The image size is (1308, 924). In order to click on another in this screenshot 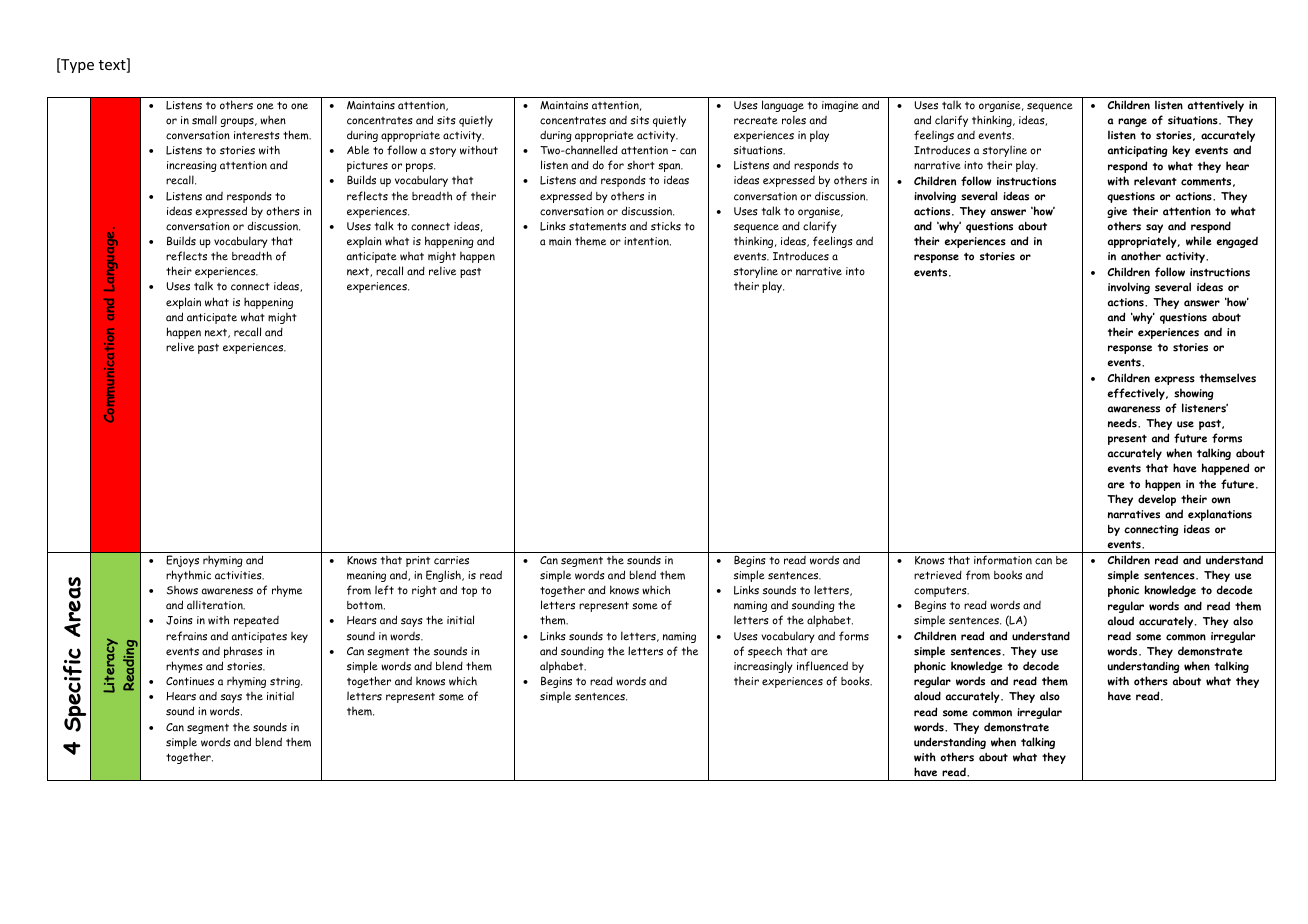, I will do `click(1141, 256)`.
